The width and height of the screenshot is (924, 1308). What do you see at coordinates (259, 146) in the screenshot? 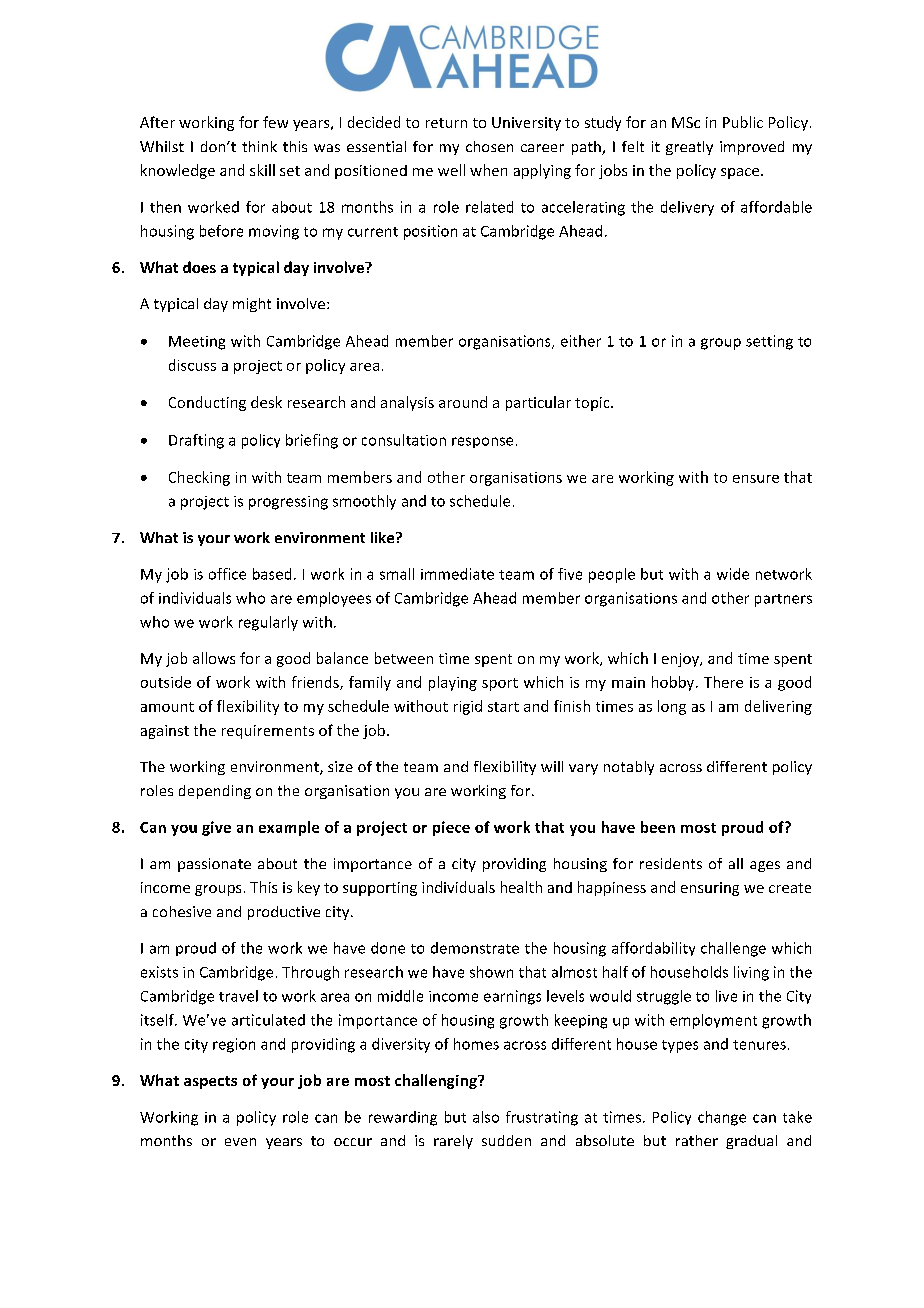
I see `think` at bounding box center [259, 146].
